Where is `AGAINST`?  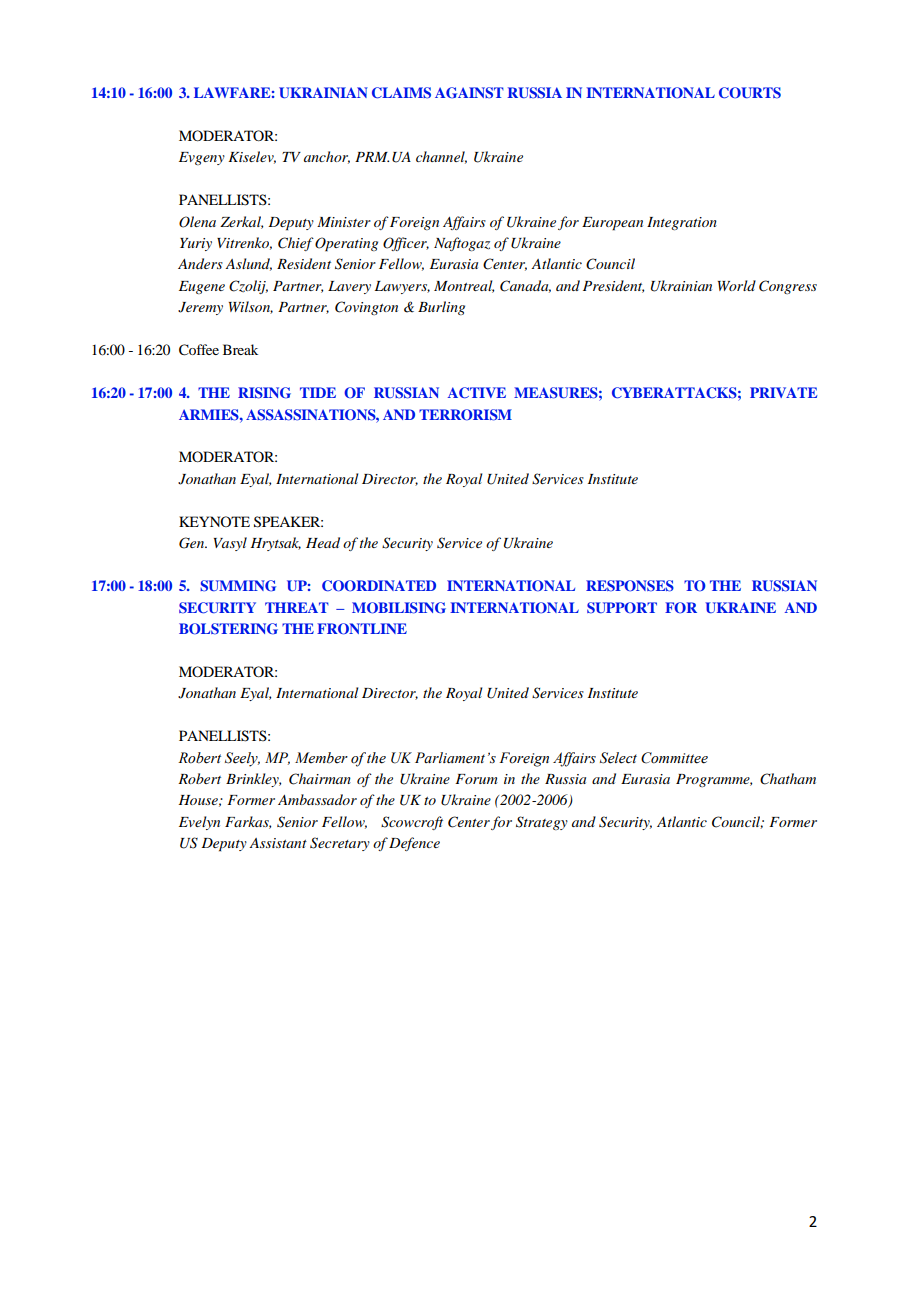
AGAINST is located at coordinates (469, 93).
